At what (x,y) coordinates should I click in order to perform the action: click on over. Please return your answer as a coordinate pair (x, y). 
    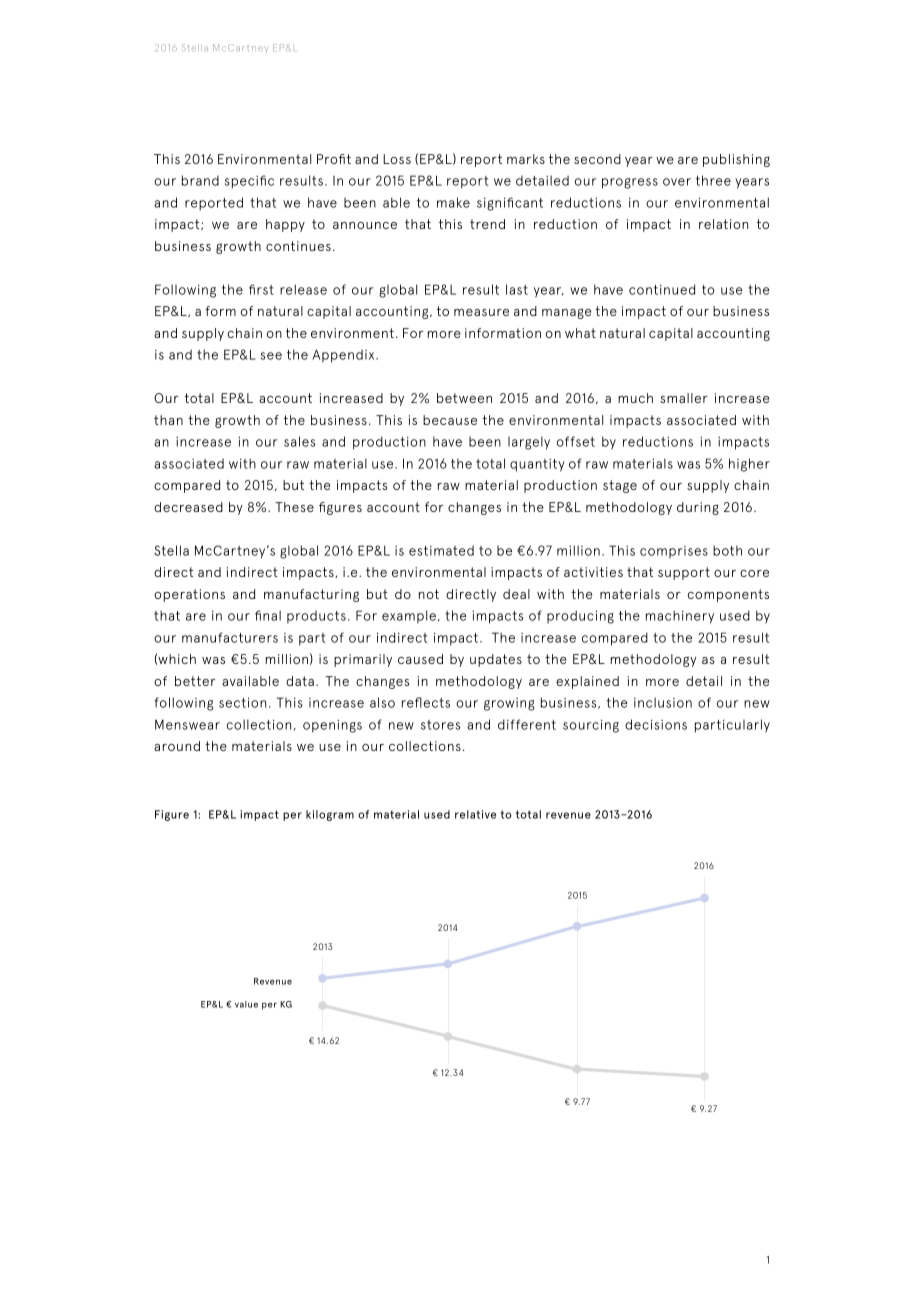
    Looking at the image, I should click on (677, 182).
